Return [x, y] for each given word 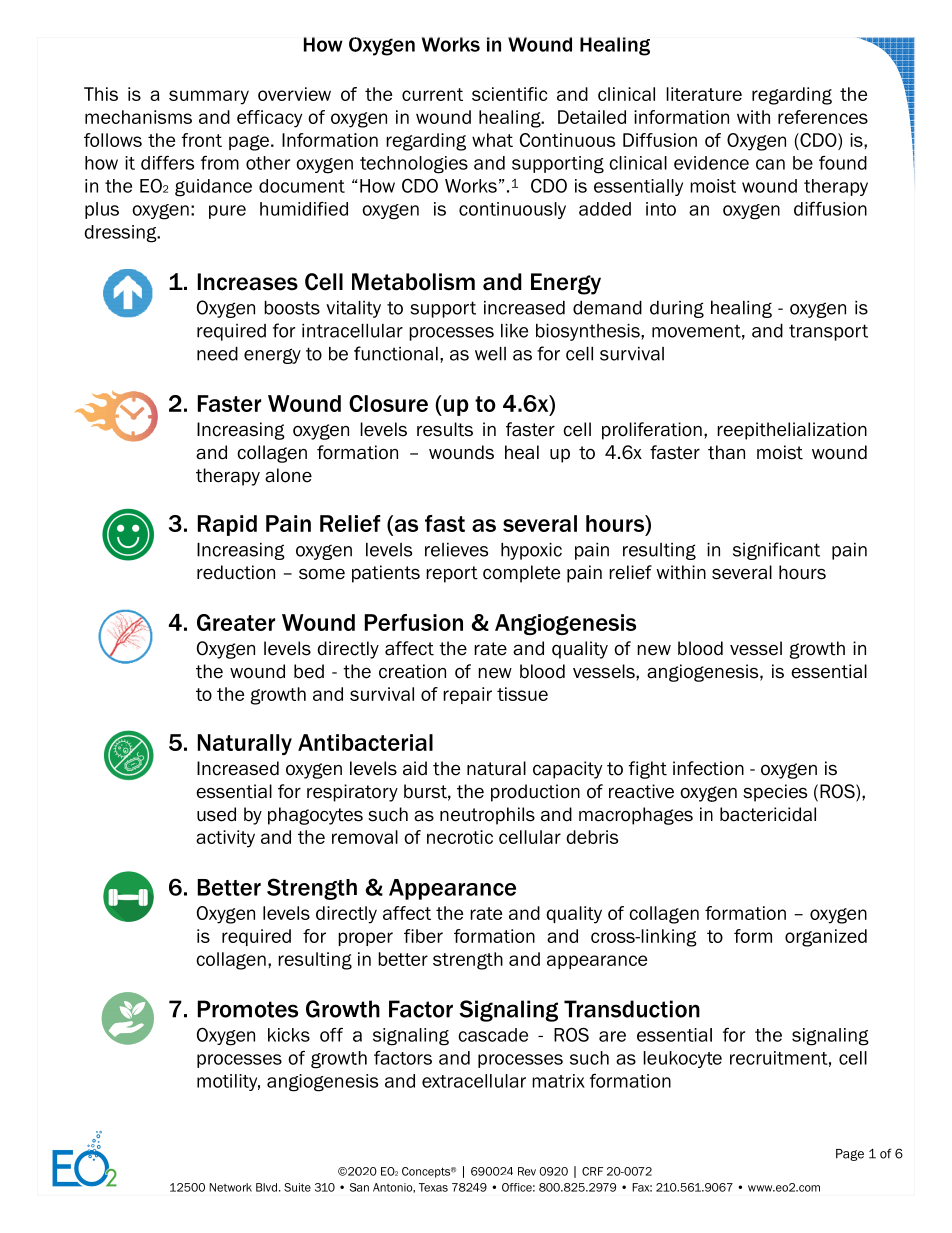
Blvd [266, 1187]
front [202, 140]
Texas [433, 1187]
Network [230, 1187]
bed [309, 671]
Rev [527, 1171]
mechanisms [138, 117]
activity [225, 839]
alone [288, 475]
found [843, 163]
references [823, 117]
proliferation [652, 431]
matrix [558, 1081]
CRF [592, 1171]
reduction [236, 572]
